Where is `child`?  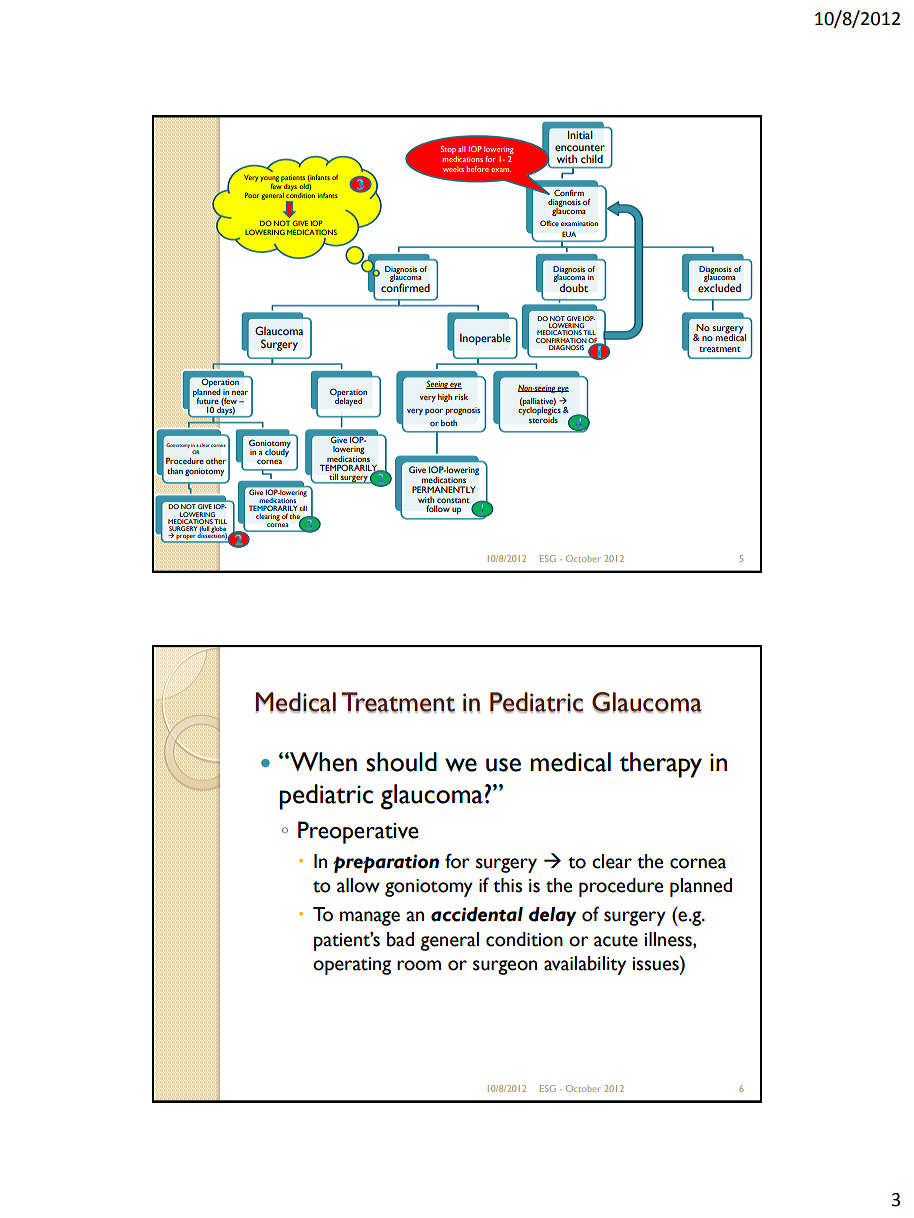 child is located at coordinates (592, 159).
